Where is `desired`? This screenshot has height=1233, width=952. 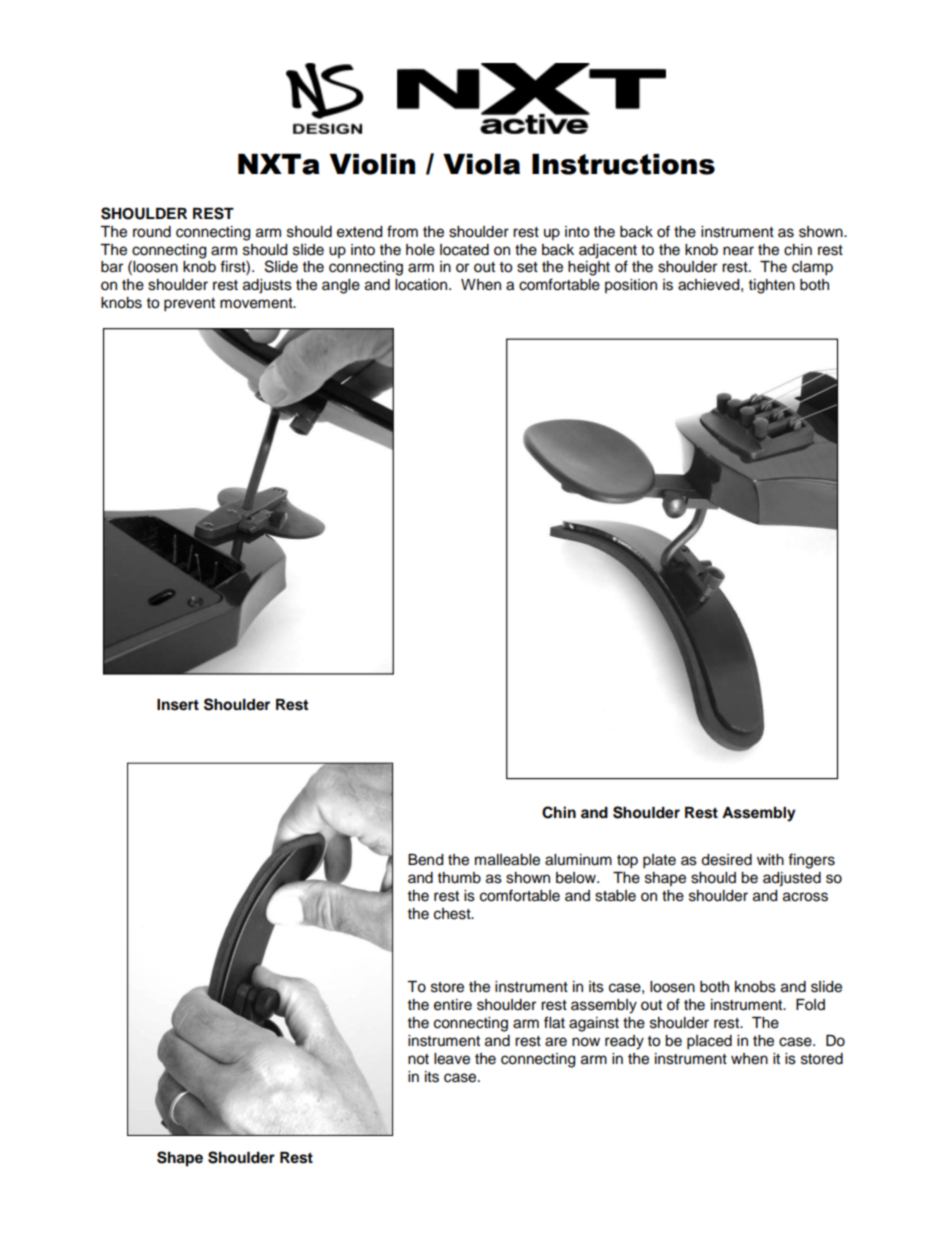 desired is located at coordinates (726, 860).
